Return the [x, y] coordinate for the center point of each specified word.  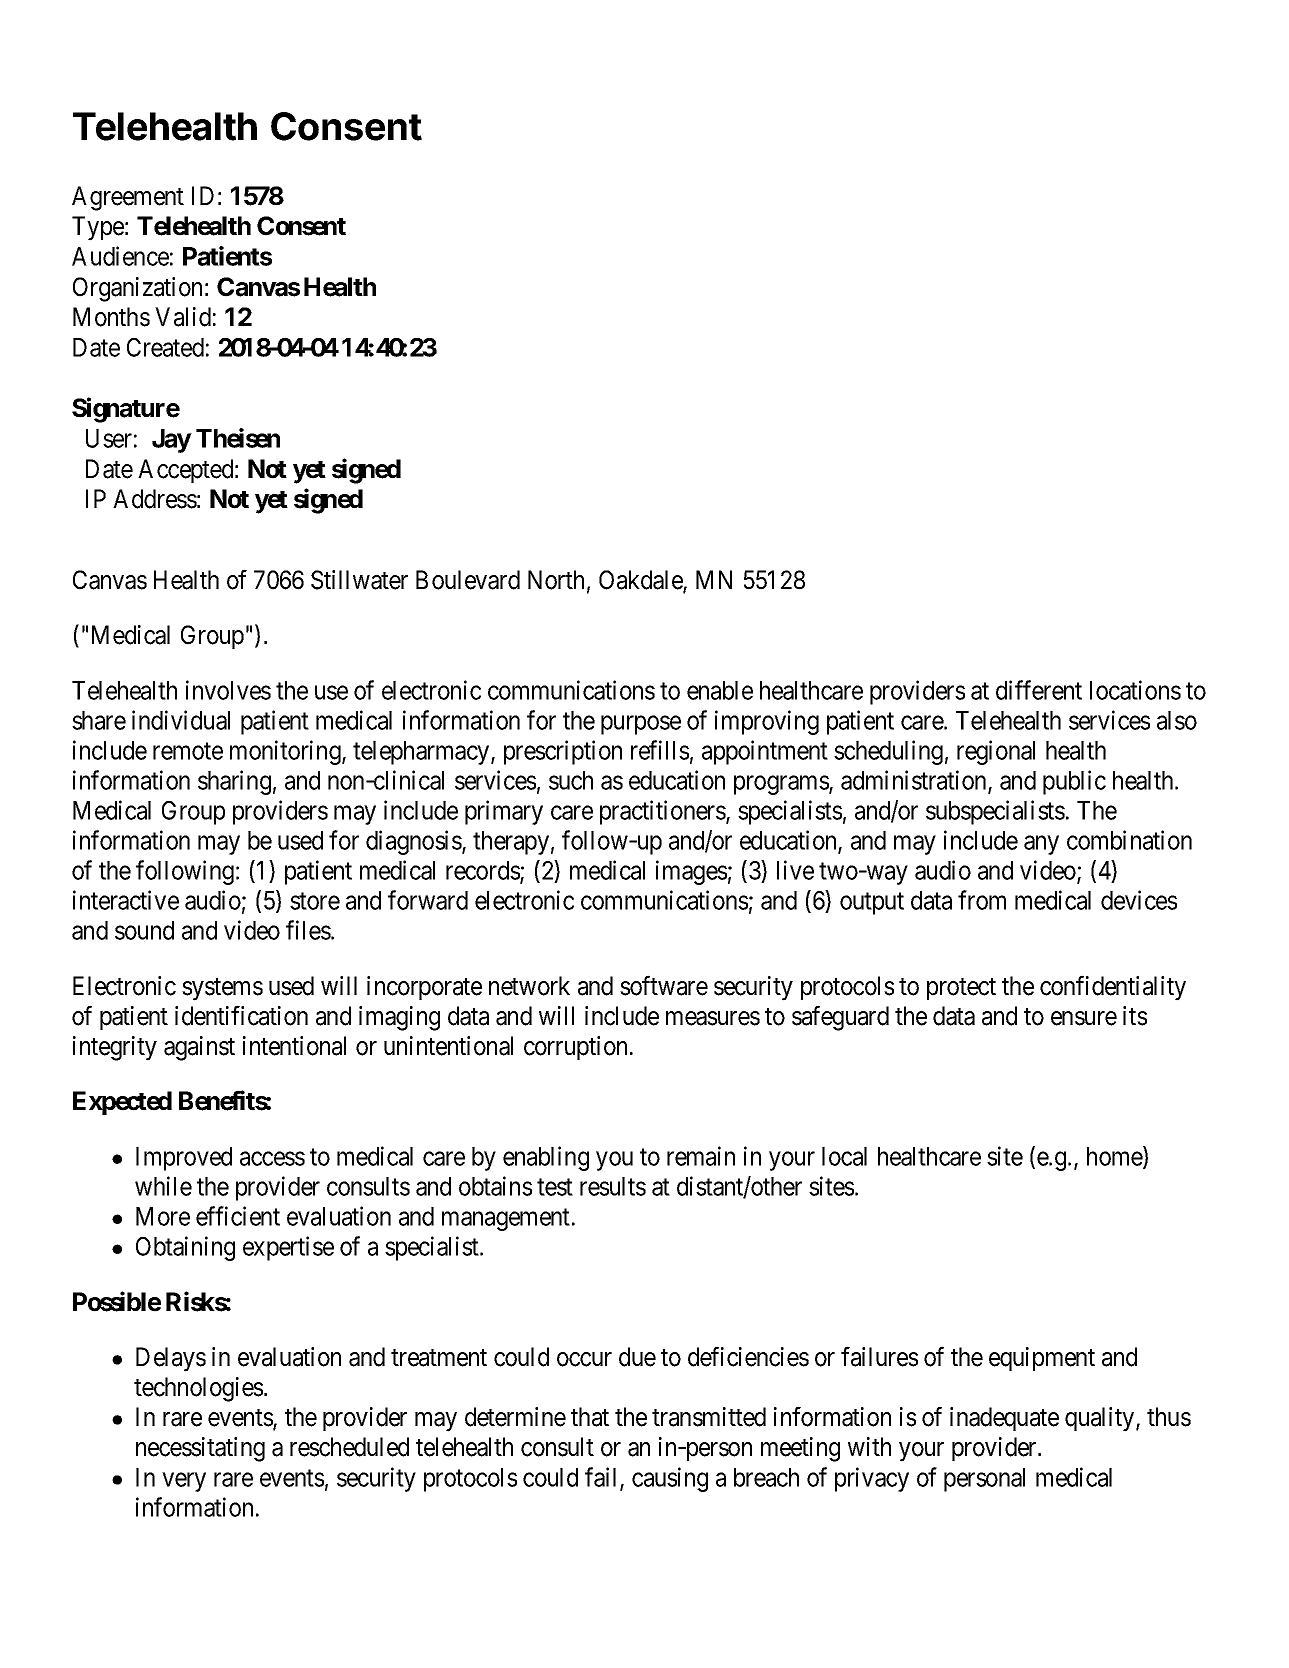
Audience [120, 256]
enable [720, 690]
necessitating [200, 1449]
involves [228, 690]
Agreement [128, 198]
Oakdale [641, 581]
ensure [1084, 1018]
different [1039, 690]
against [199, 1048]
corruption [575, 1048]
